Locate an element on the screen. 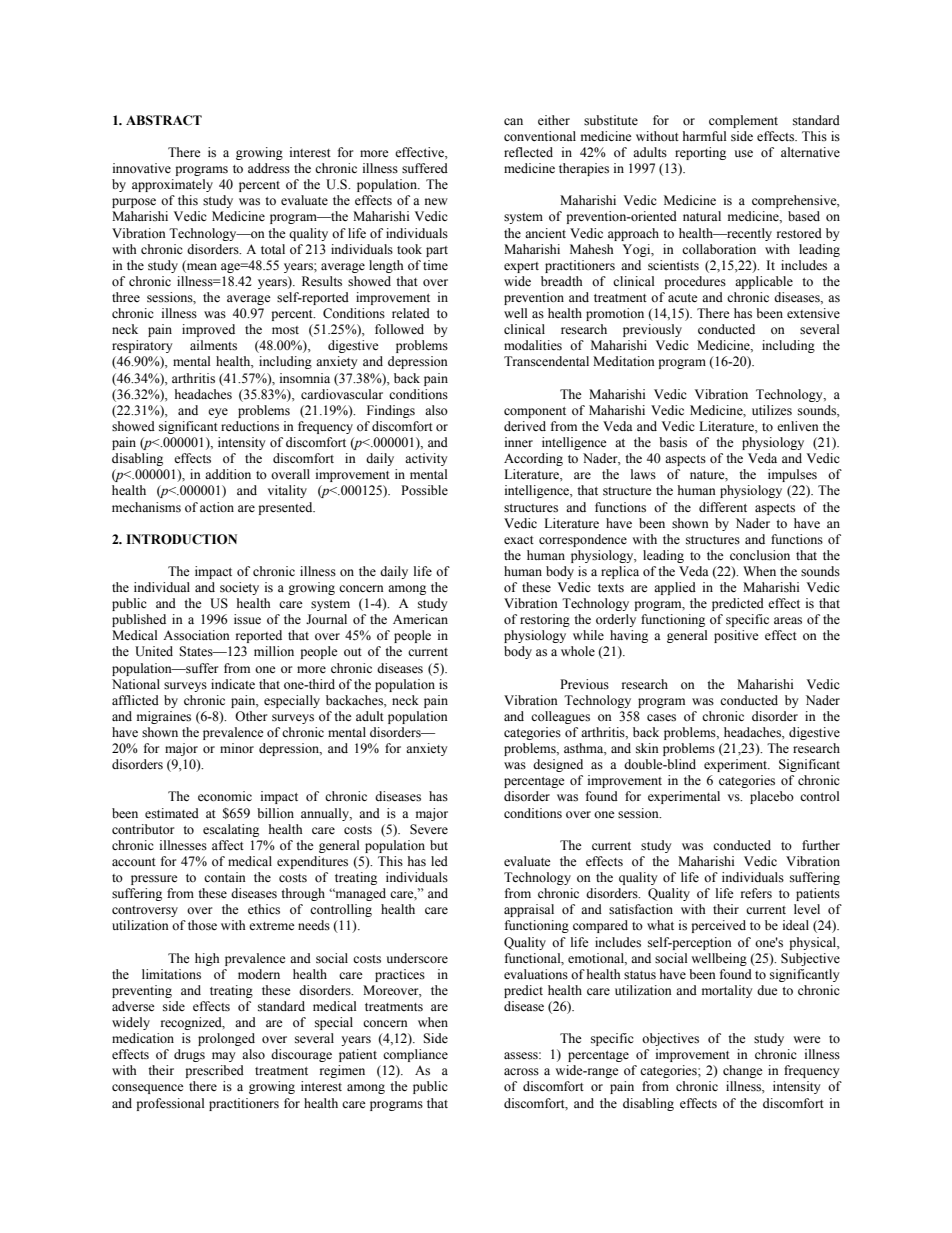 This screenshot has height=1233, width=952. use is located at coordinates (744, 153).
